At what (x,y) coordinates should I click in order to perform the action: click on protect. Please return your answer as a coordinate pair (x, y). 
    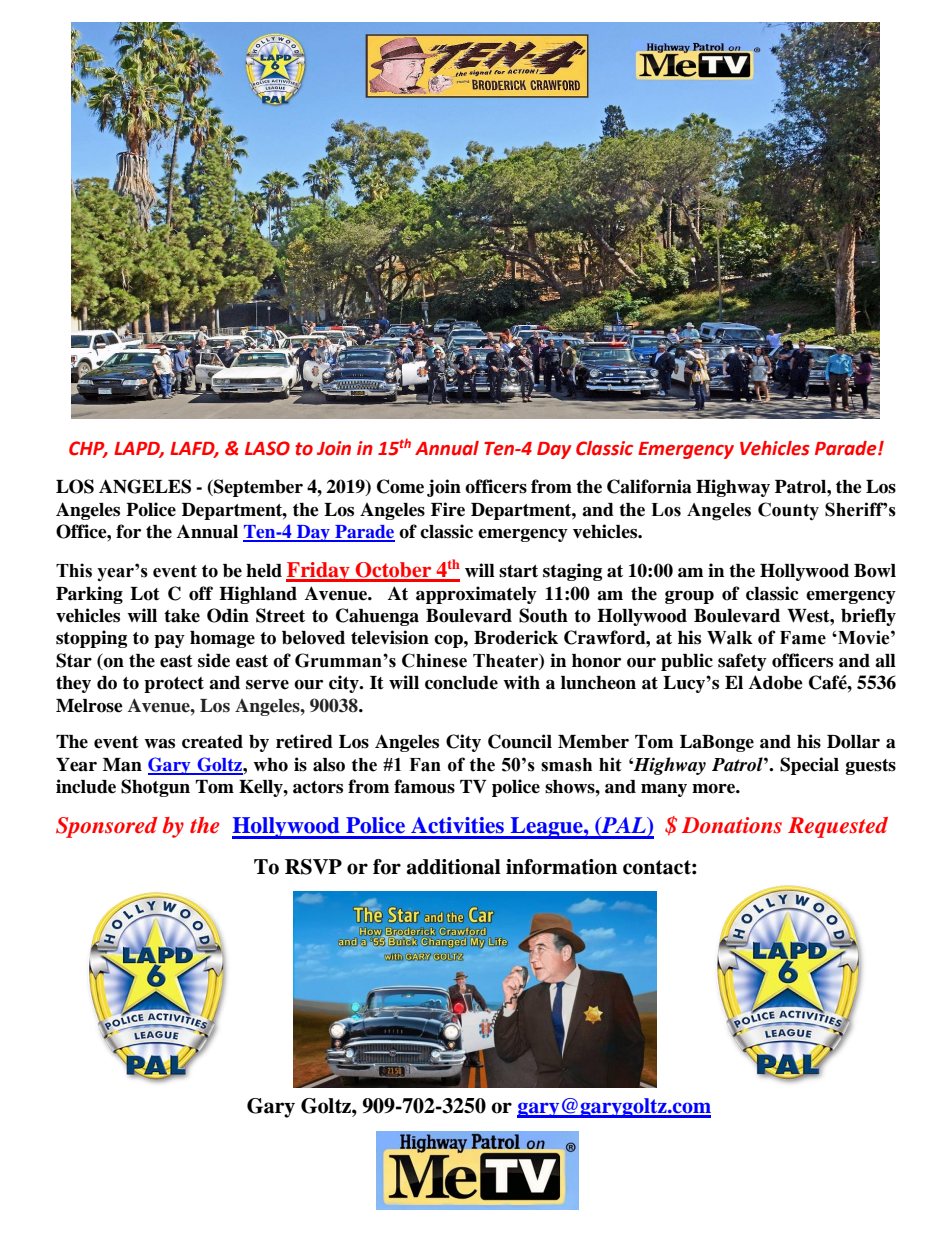
    Looking at the image, I should click on (174, 685).
